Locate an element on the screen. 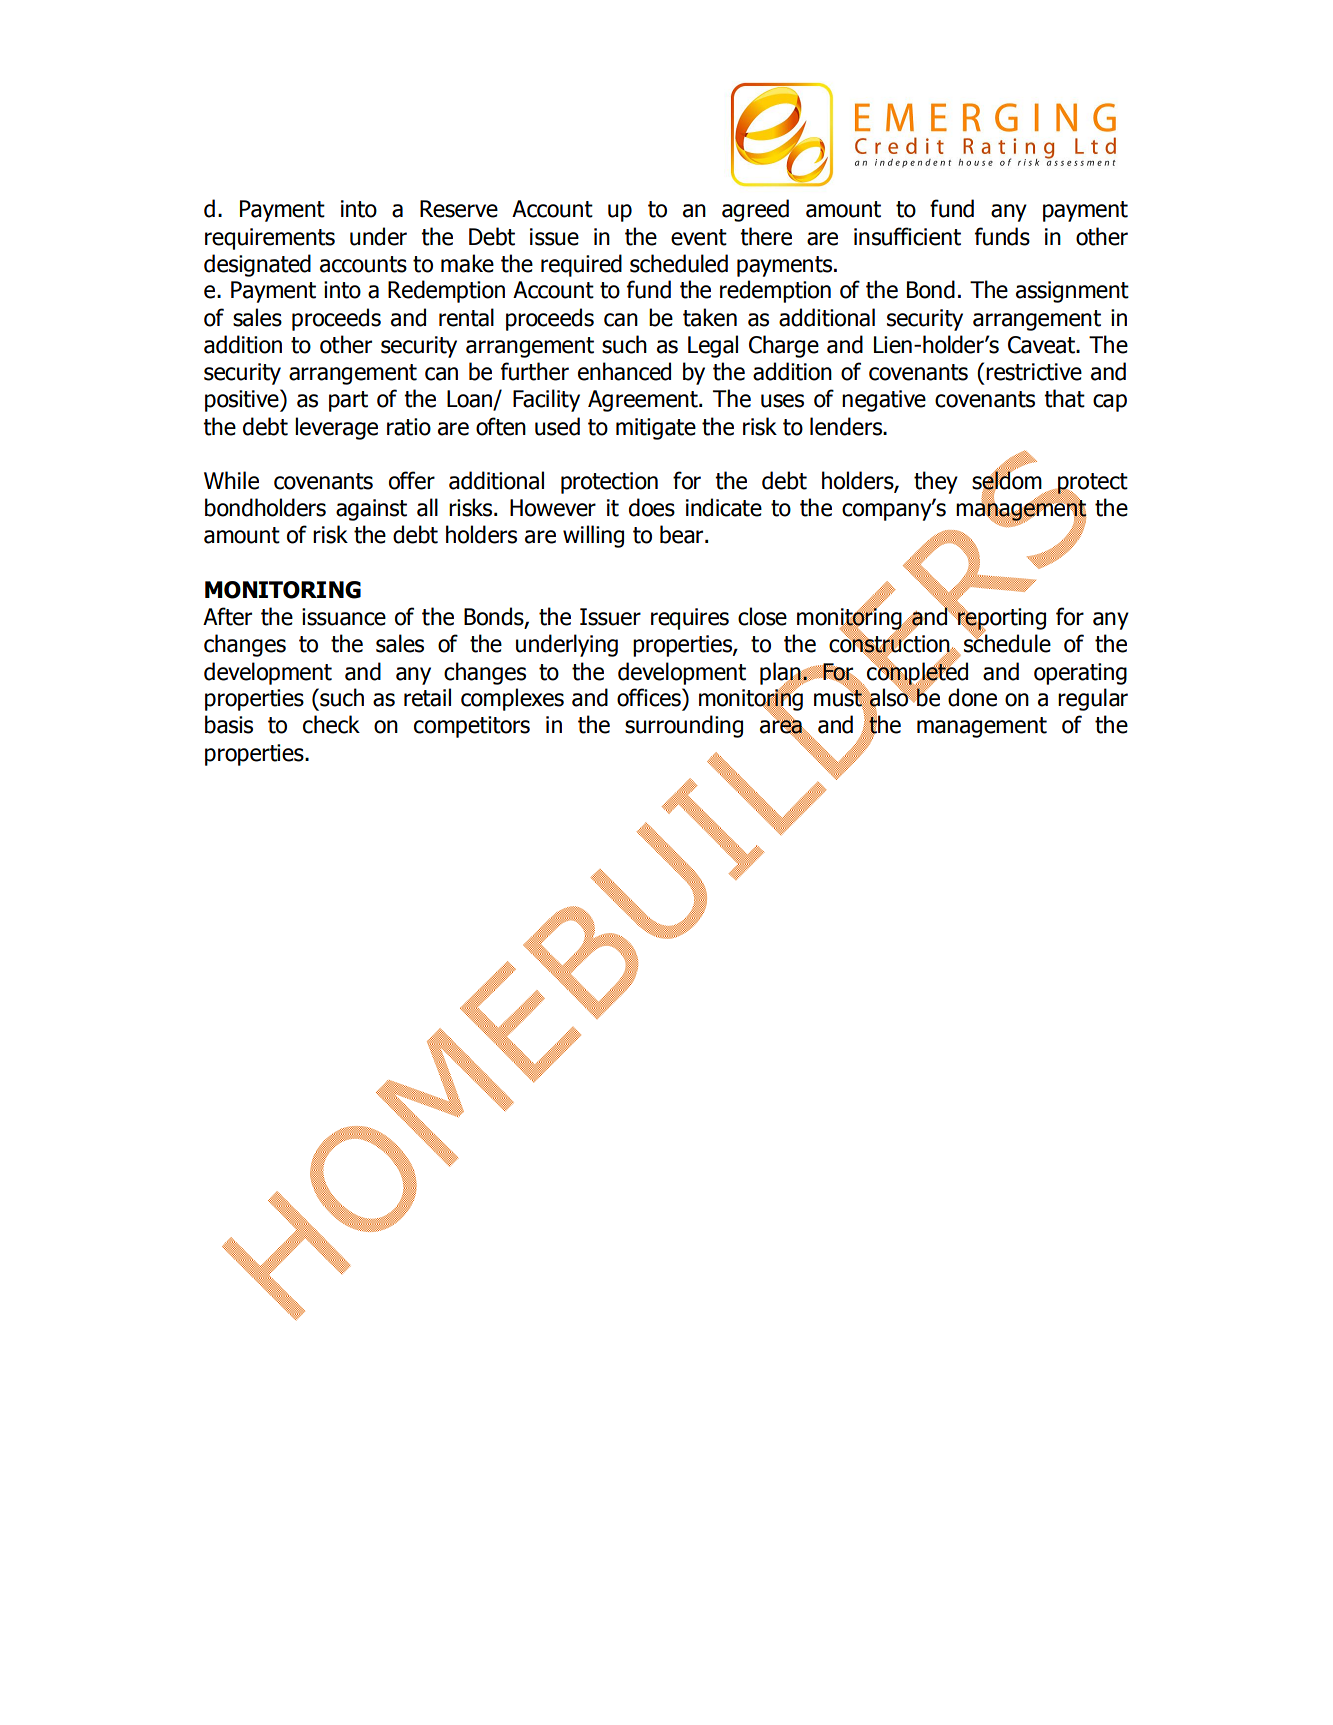 The height and width of the screenshot is (1725, 1333). done is located at coordinates (972, 697).
